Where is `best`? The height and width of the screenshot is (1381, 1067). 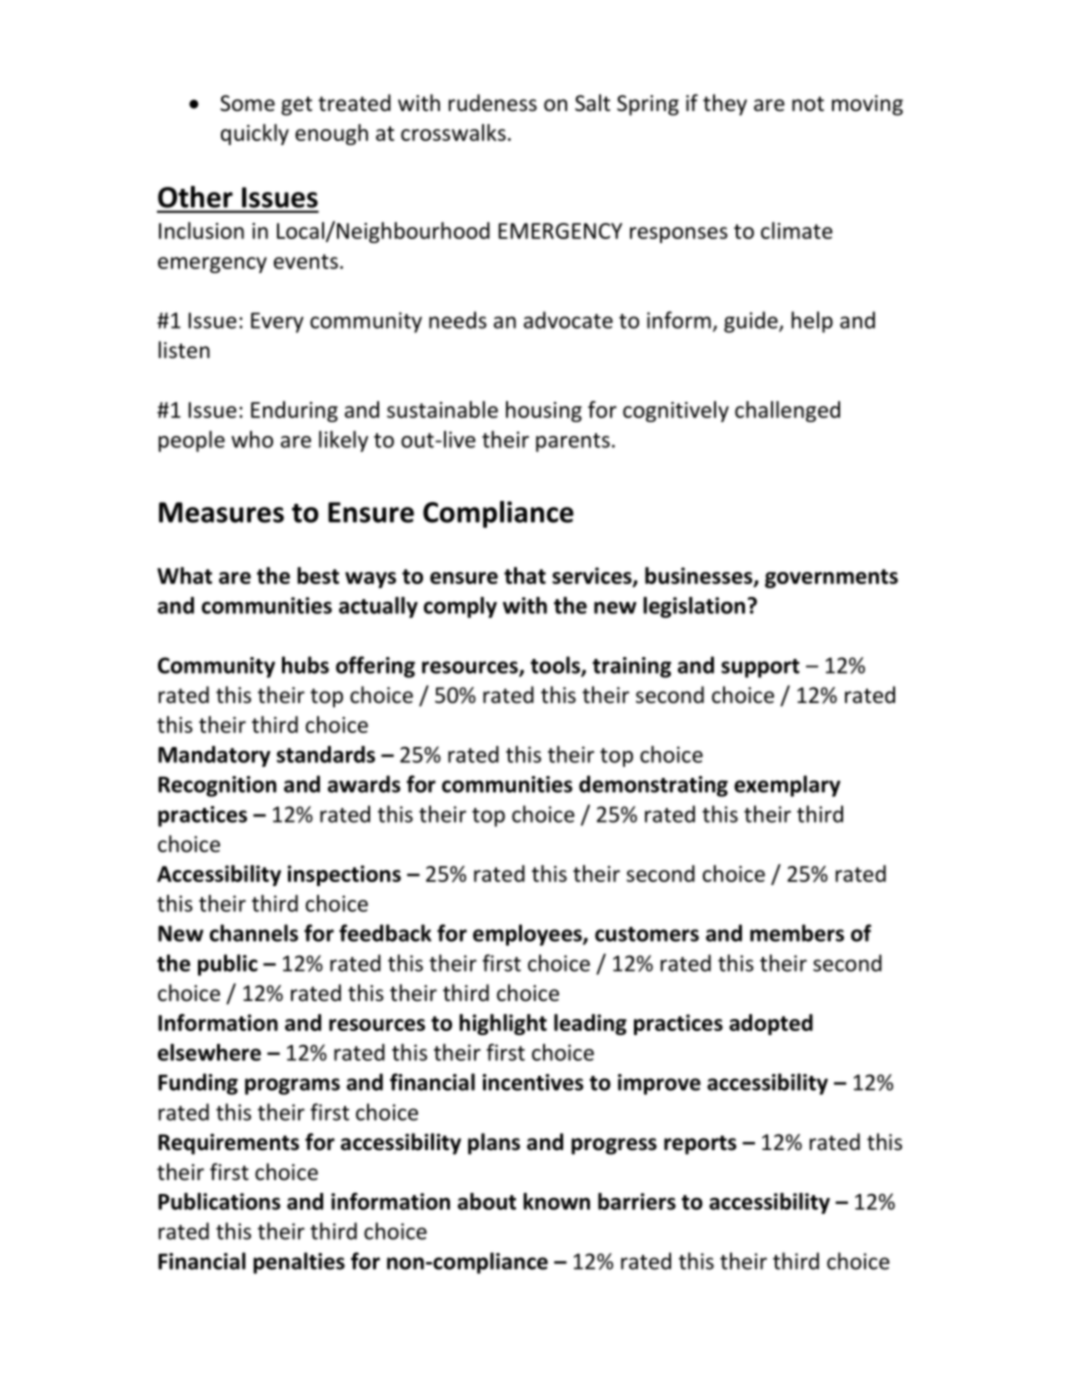
best is located at coordinates (318, 575).
